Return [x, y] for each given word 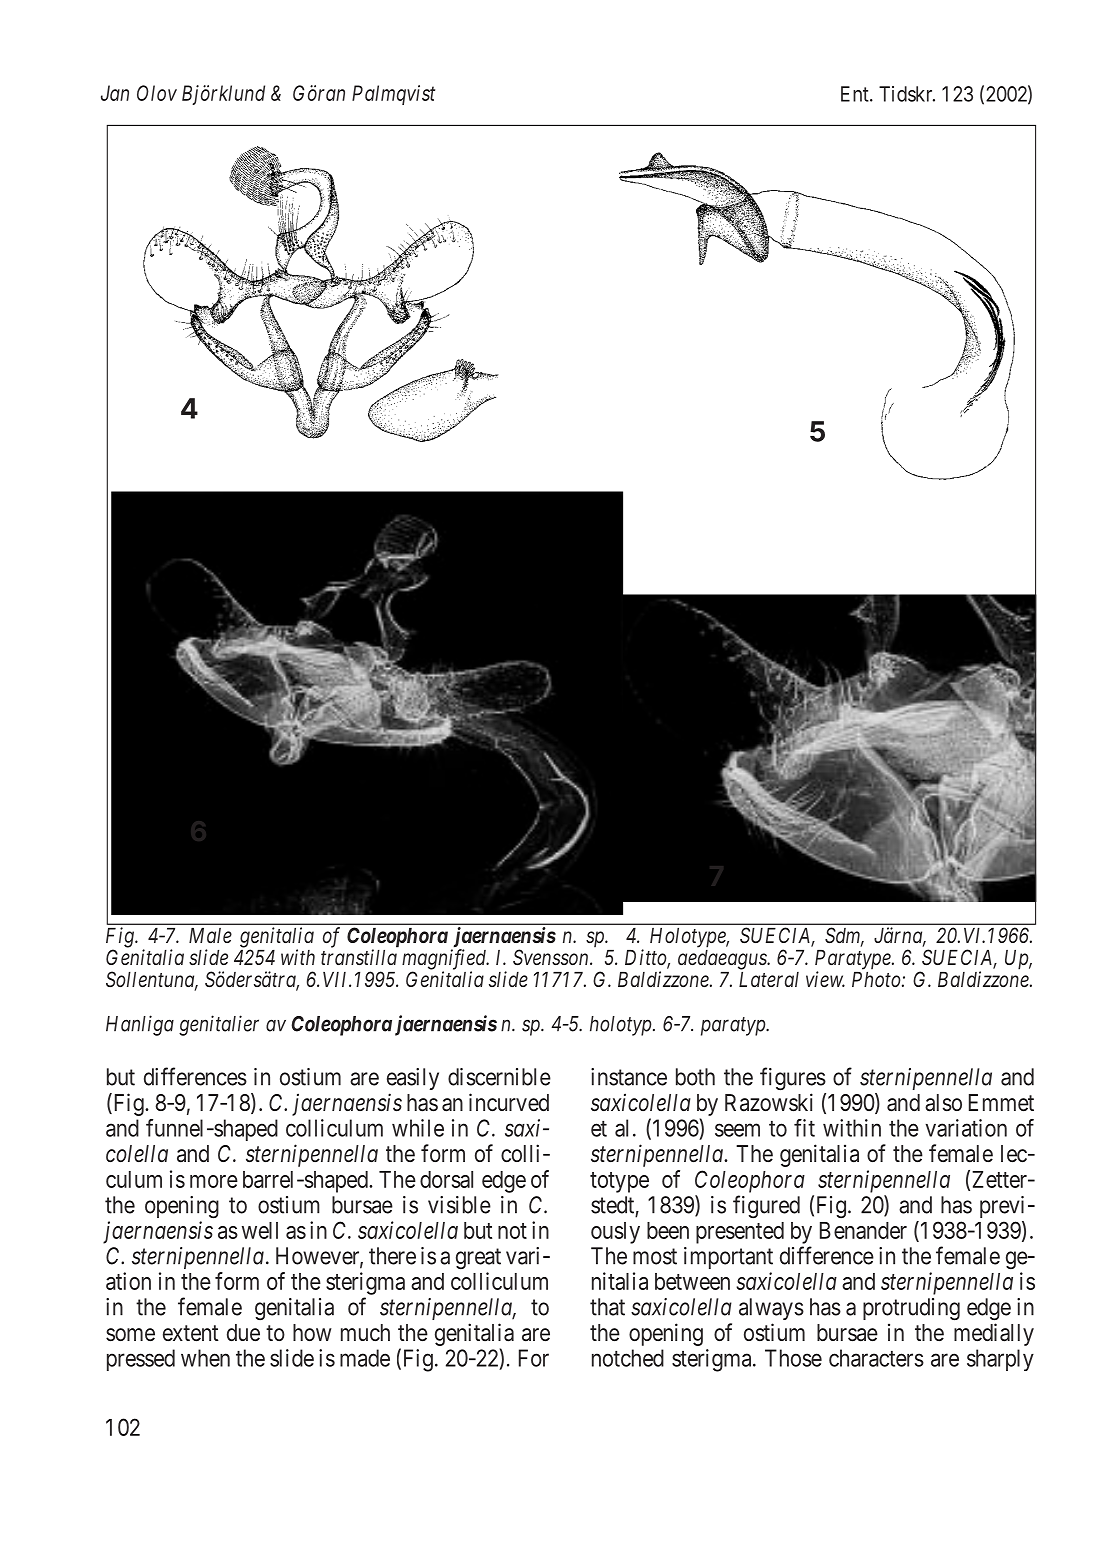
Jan [115, 93]
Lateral [769, 979]
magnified [445, 960]
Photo [877, 979]
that [607, 1307]
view [825, 979]
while [418, 1128]
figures [793, 1079]
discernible [499, 1077]
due [243, 1333]
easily [413, 1079]
